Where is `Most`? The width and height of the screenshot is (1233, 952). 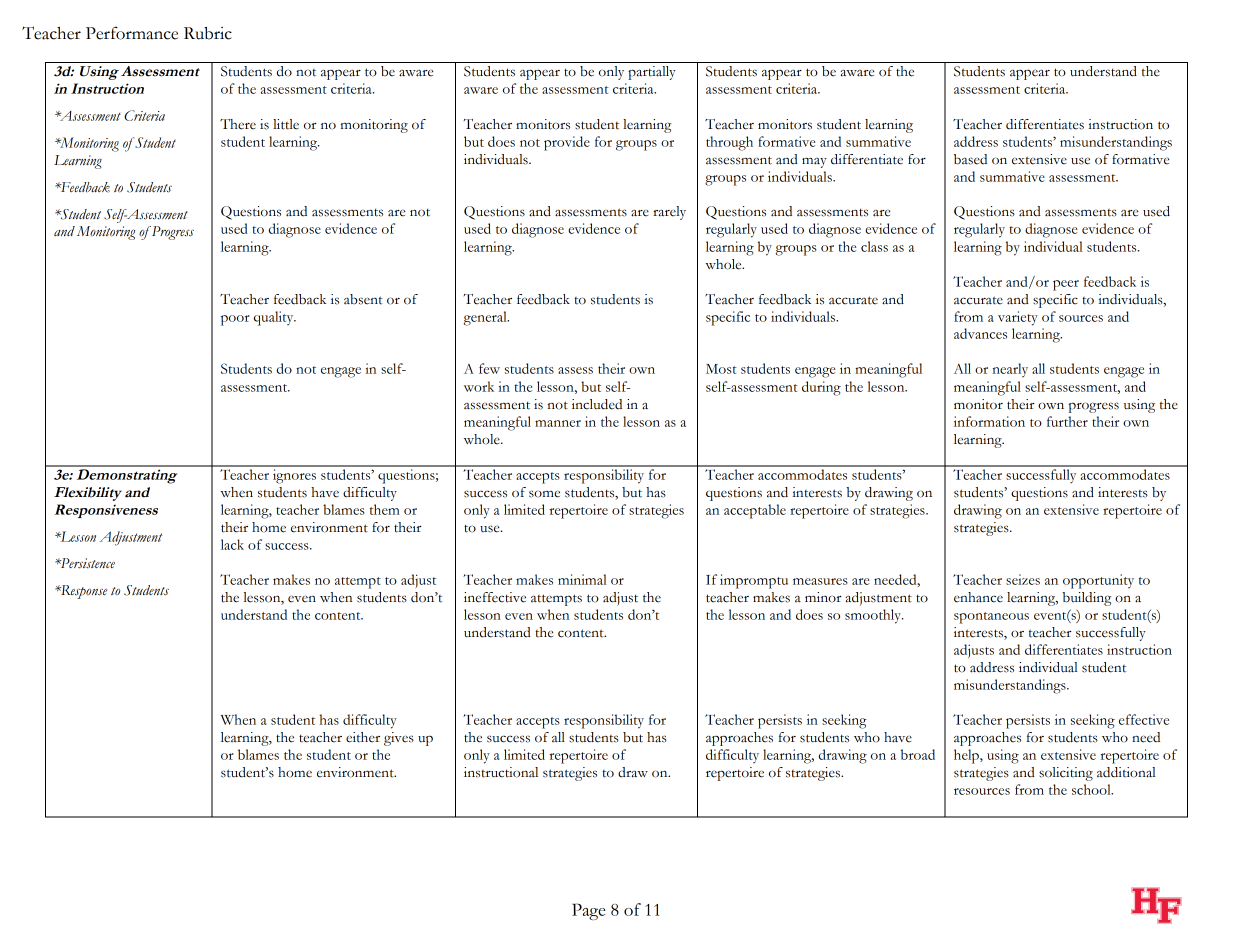
Most is located at coordinates (721, 369).
